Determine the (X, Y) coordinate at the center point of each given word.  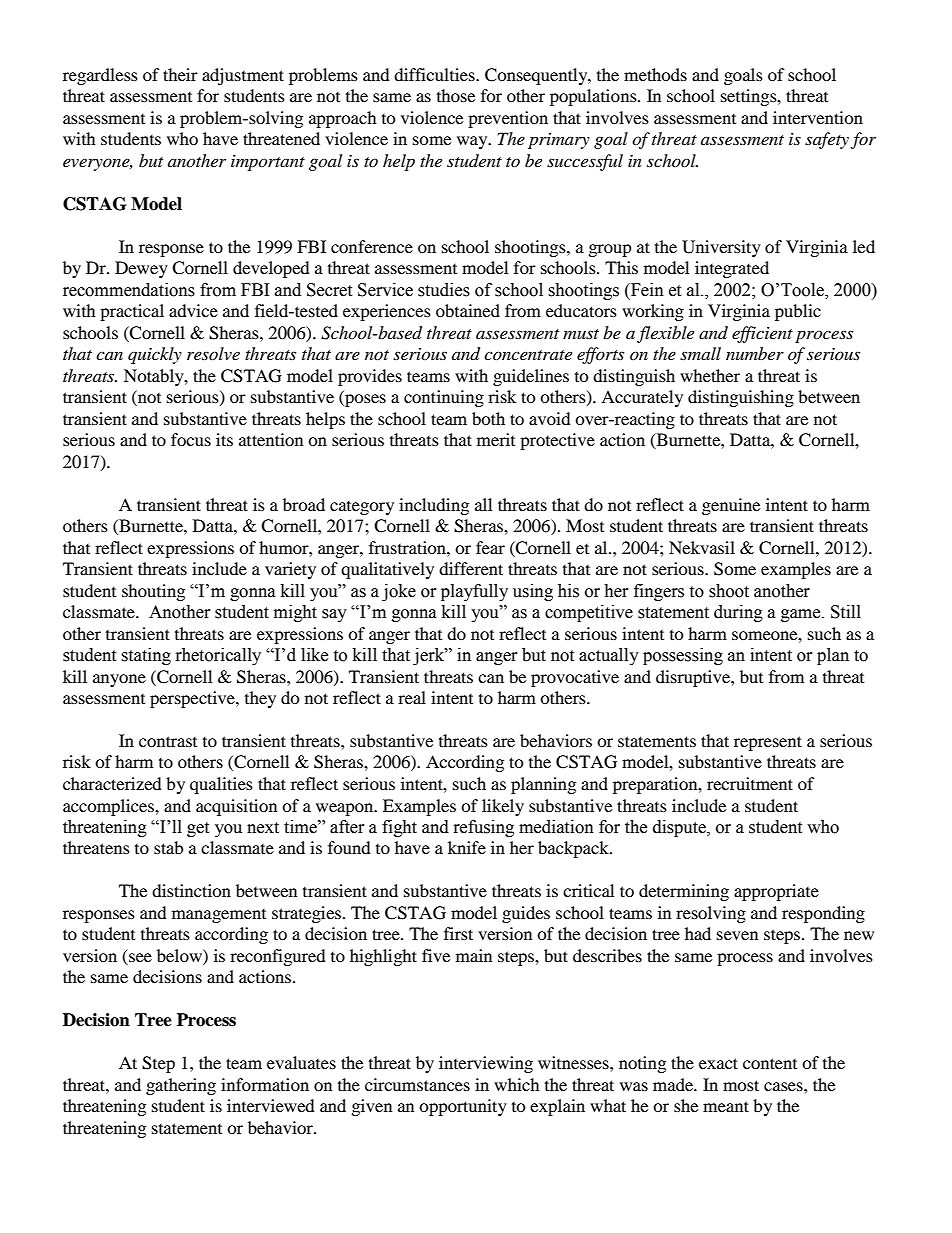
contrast (168, 741)
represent (768, 743)
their (180, 74)
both (488, 418)
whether (710, 375)
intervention (818, 117)
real (412, 697)
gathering (181, 1086)
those (456, 95)
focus (191, 439)
